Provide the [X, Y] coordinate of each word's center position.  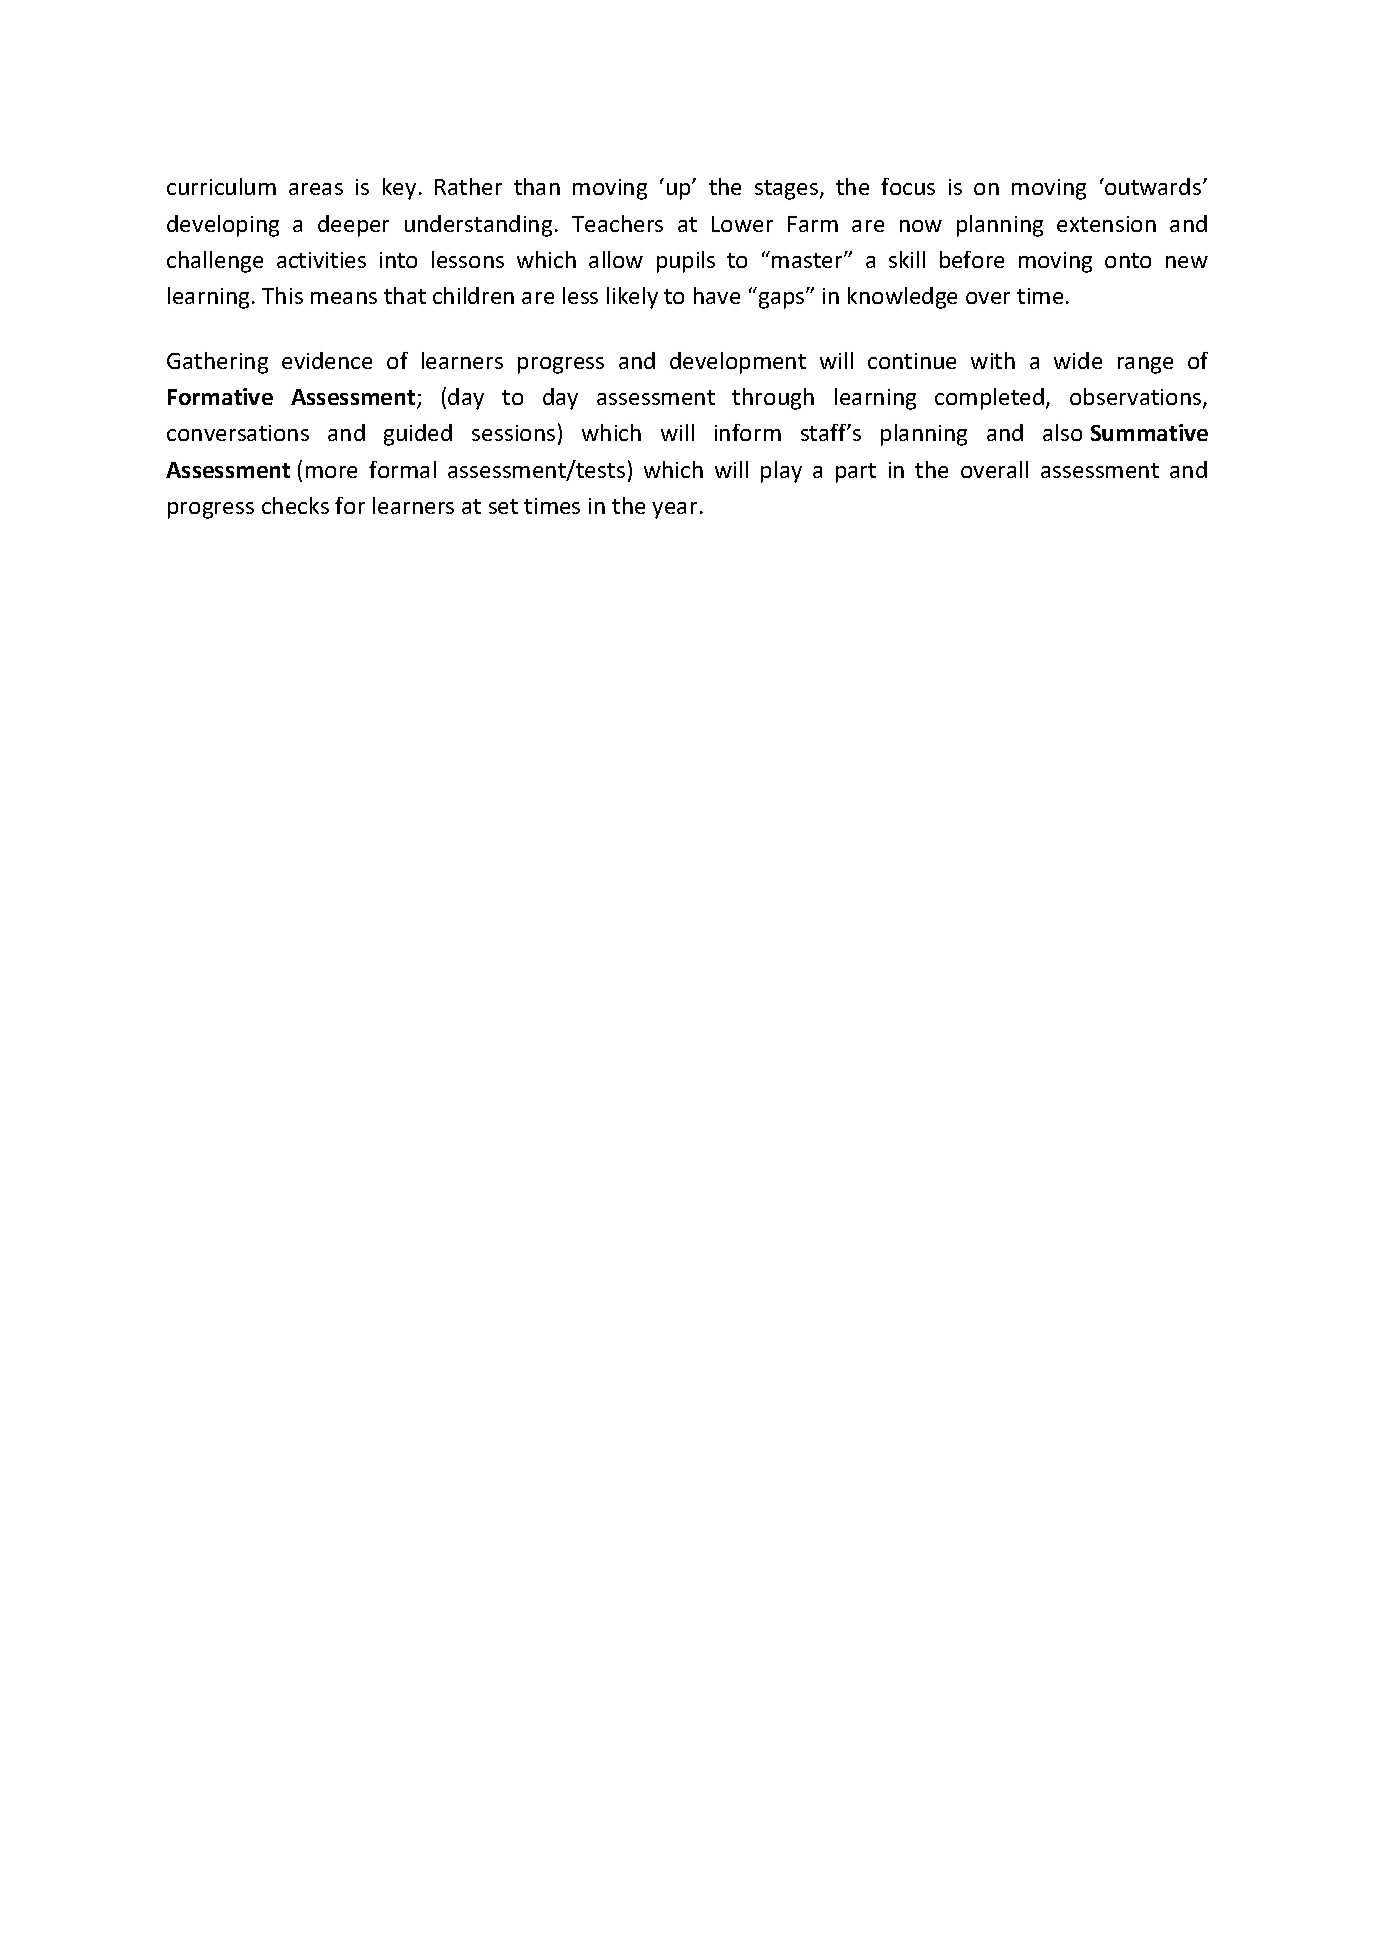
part [856, 473]
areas [316, 189]
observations [1137, 398]
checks [295, 505]
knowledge [902, 298]
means [344, 298]
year [674, 510]
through [773, 399]
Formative [220, 396]
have [717, 295]
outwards [1153, 186]
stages [788, 190]
